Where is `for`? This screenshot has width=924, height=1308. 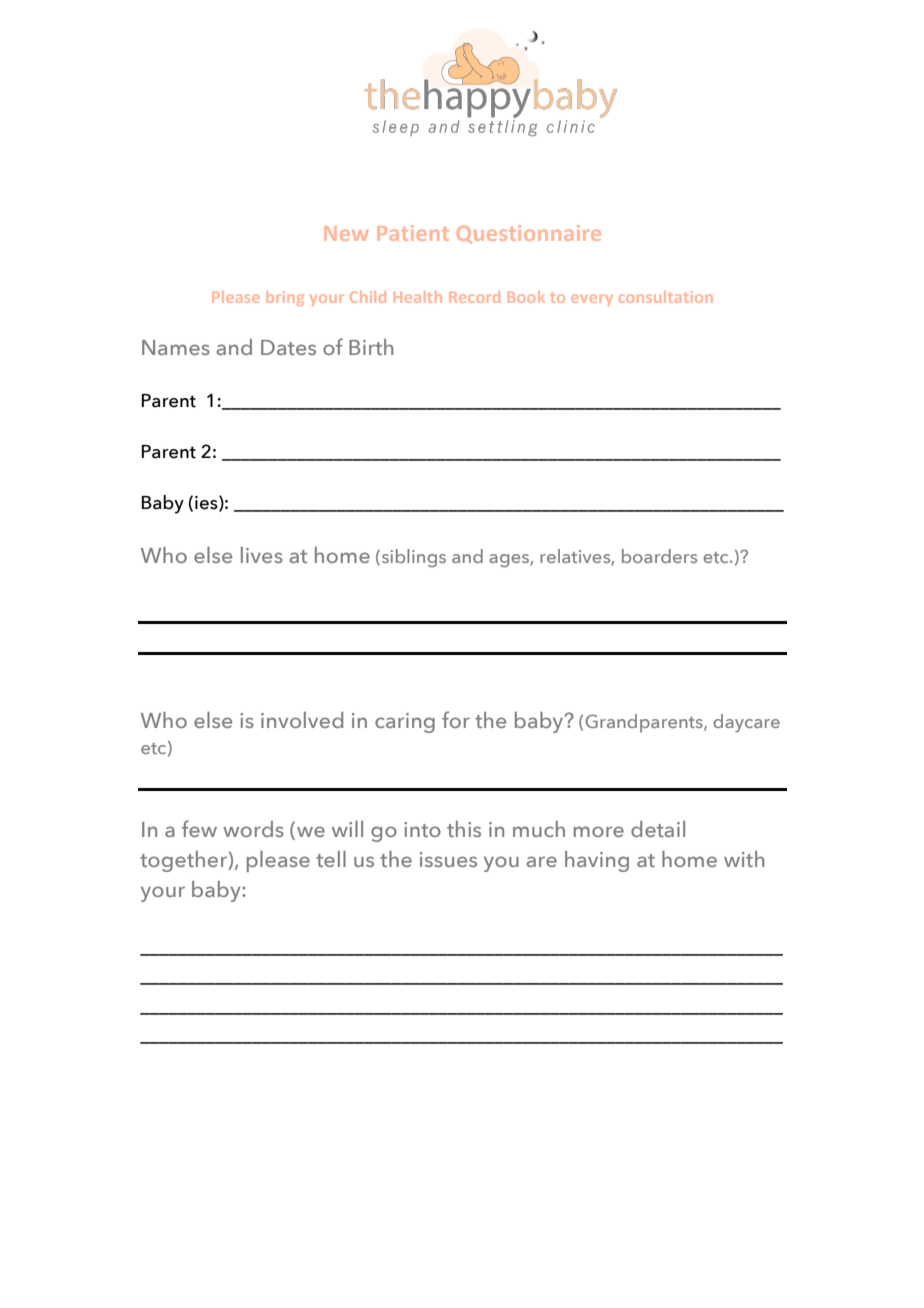 for is located at coordinates (456, 719).
